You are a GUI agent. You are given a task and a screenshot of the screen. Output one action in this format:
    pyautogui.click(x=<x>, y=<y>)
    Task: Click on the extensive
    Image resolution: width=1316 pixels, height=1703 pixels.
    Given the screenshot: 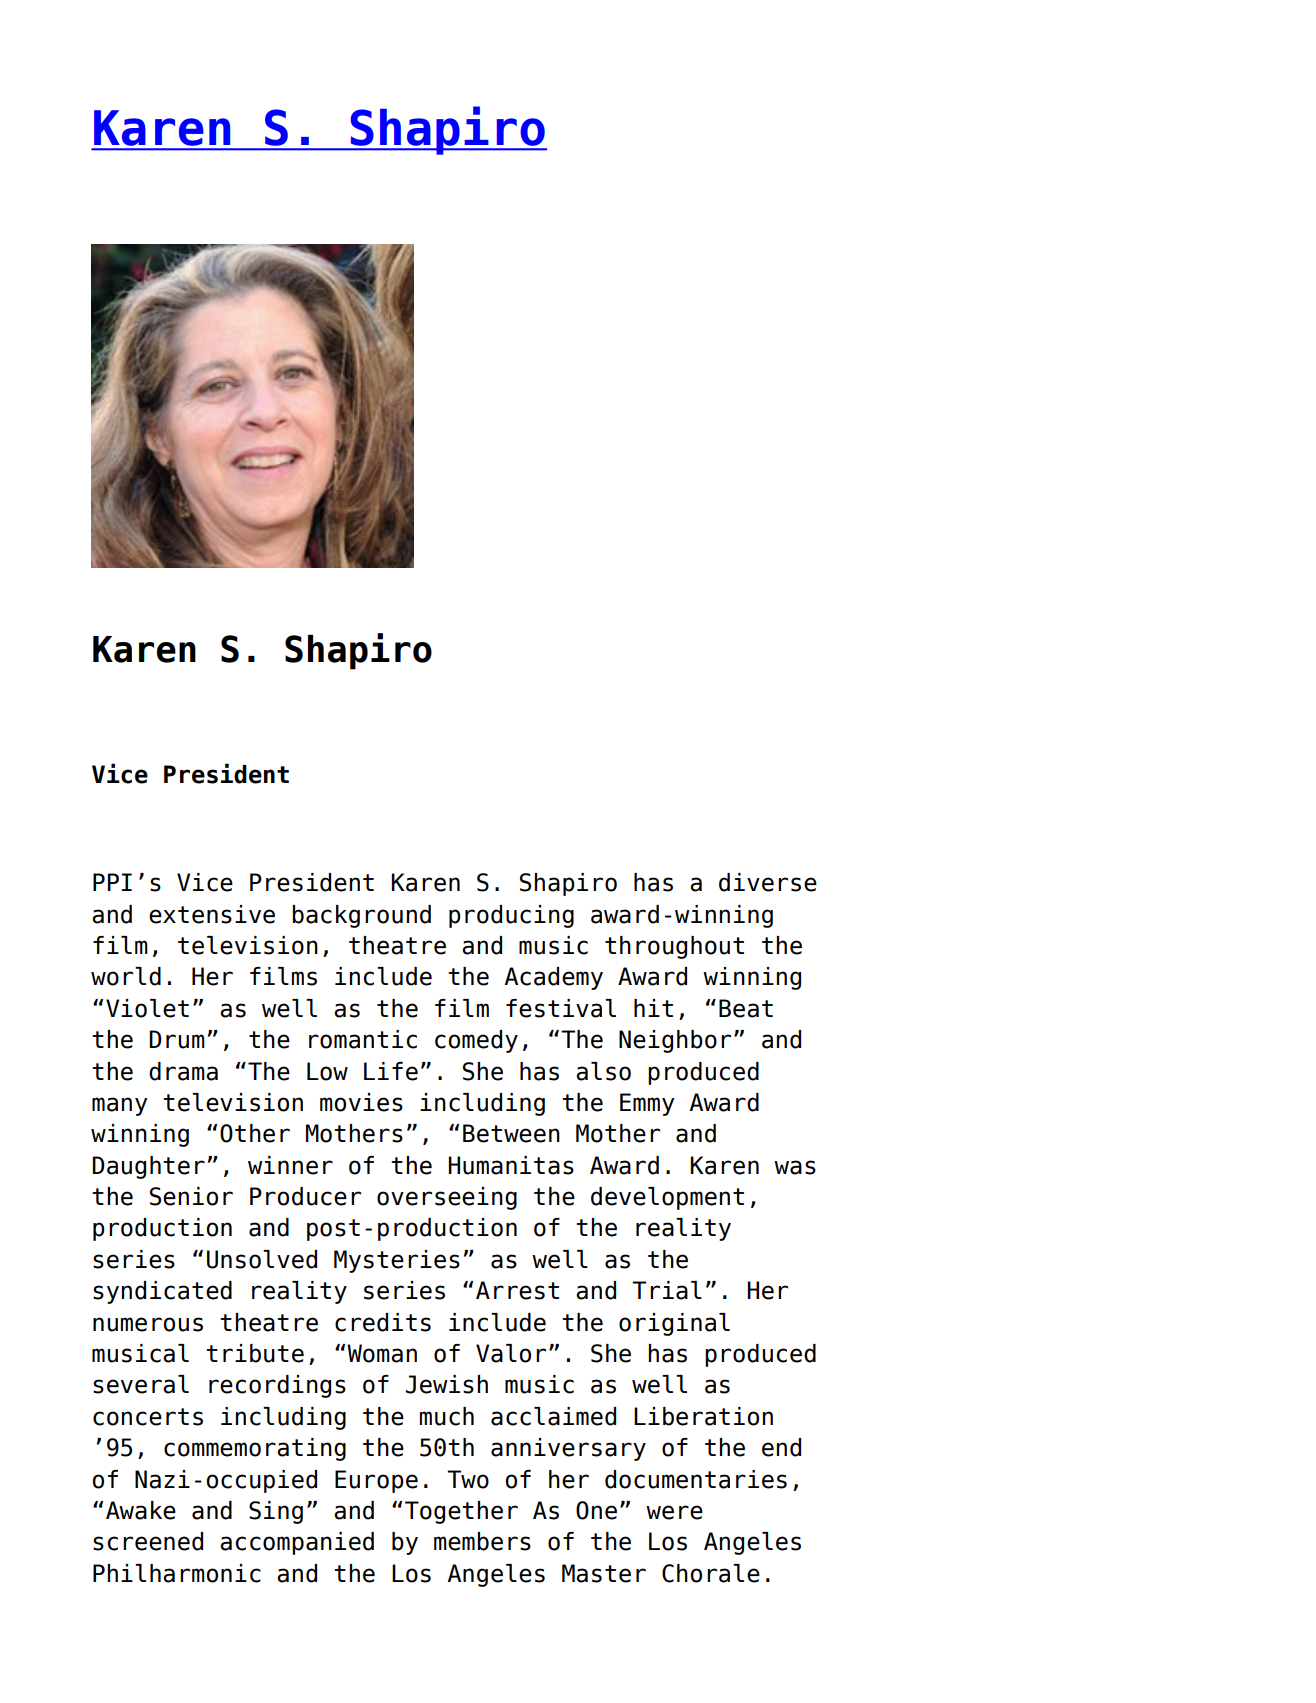 What is the action you would take?
    pyautogui.click(x=212, y=914)
